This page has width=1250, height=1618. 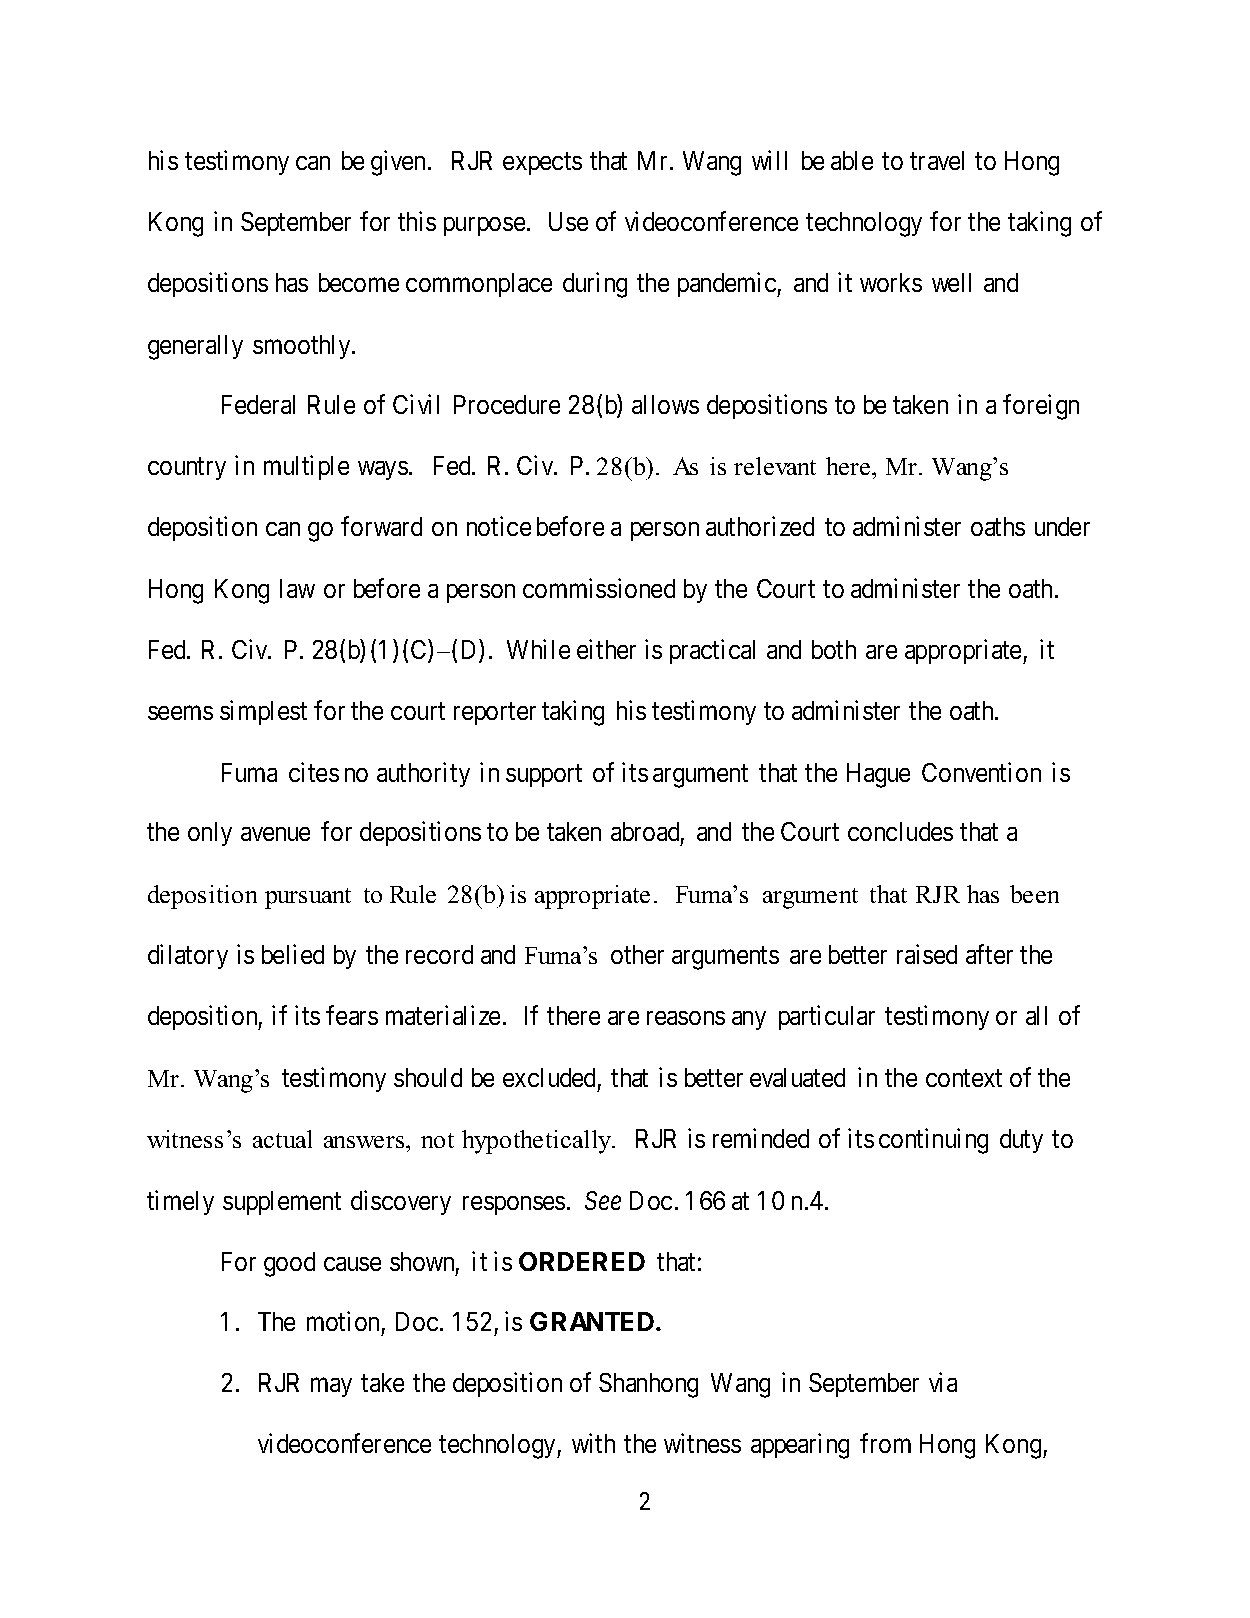 What do you see at coordinates (665, 404) in the page?
I see `allows` at bounding box center [665, 404].
